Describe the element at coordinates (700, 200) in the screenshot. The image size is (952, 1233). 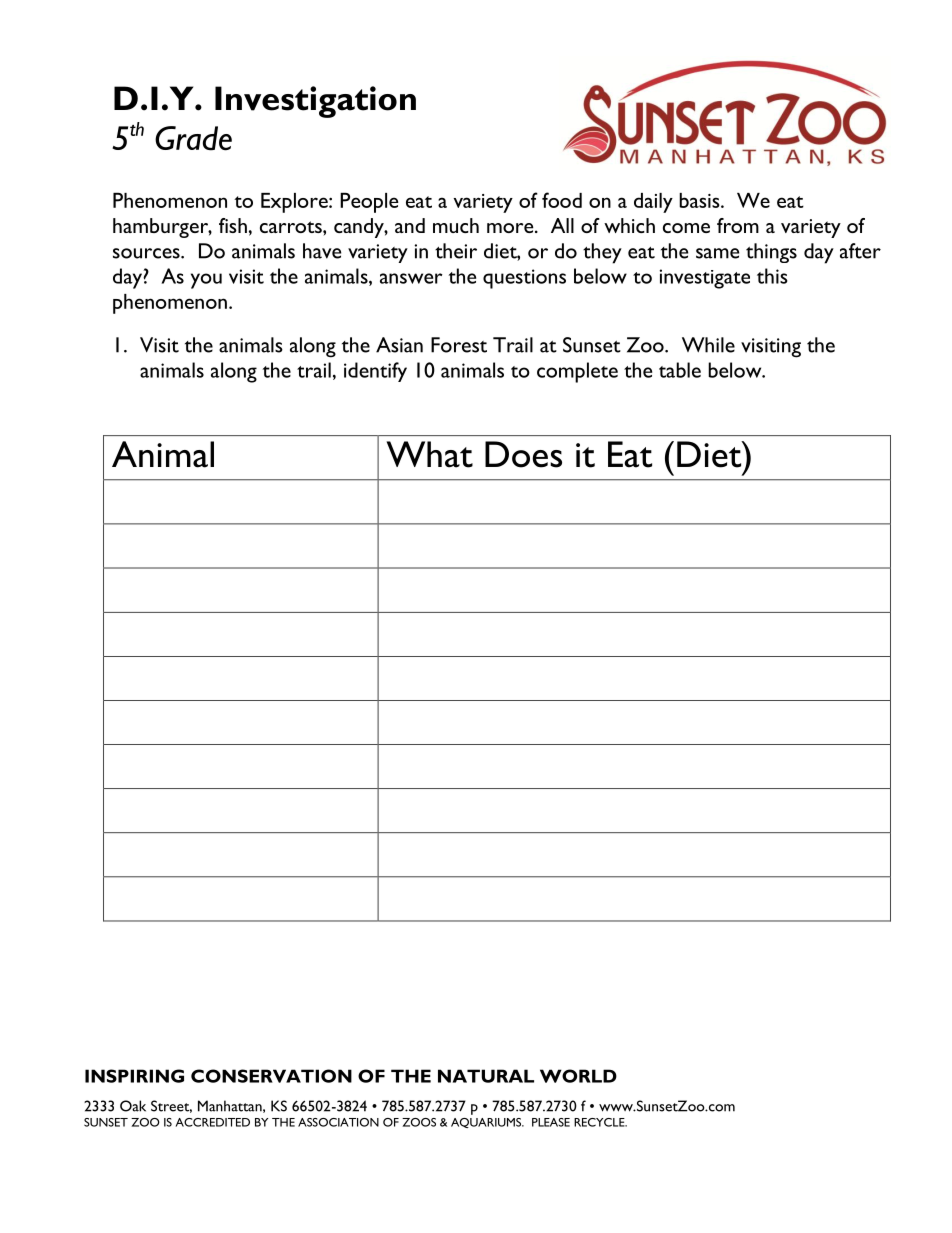
I see `basis` at that location.
